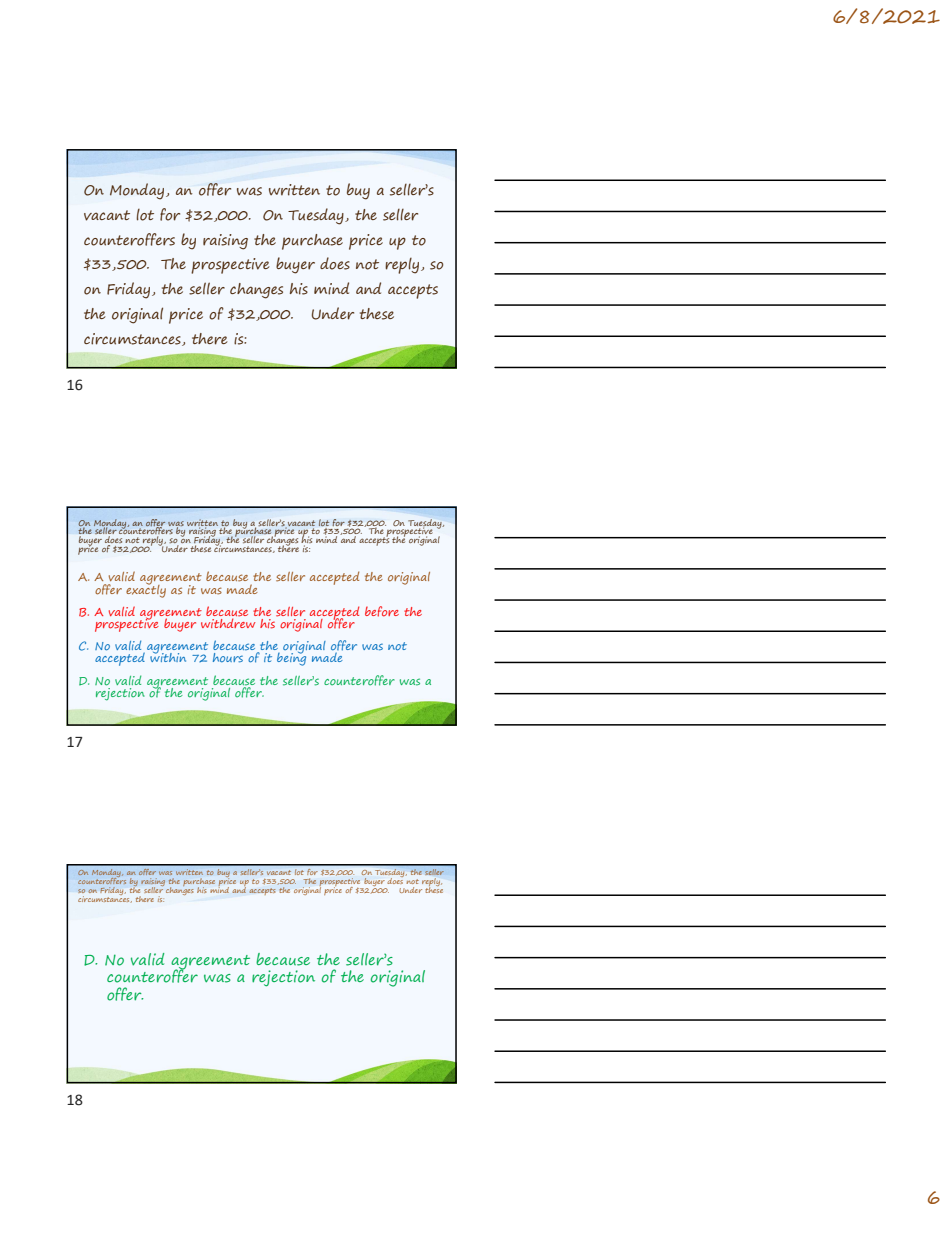  I want to click on exactly, so click(146, 590).
